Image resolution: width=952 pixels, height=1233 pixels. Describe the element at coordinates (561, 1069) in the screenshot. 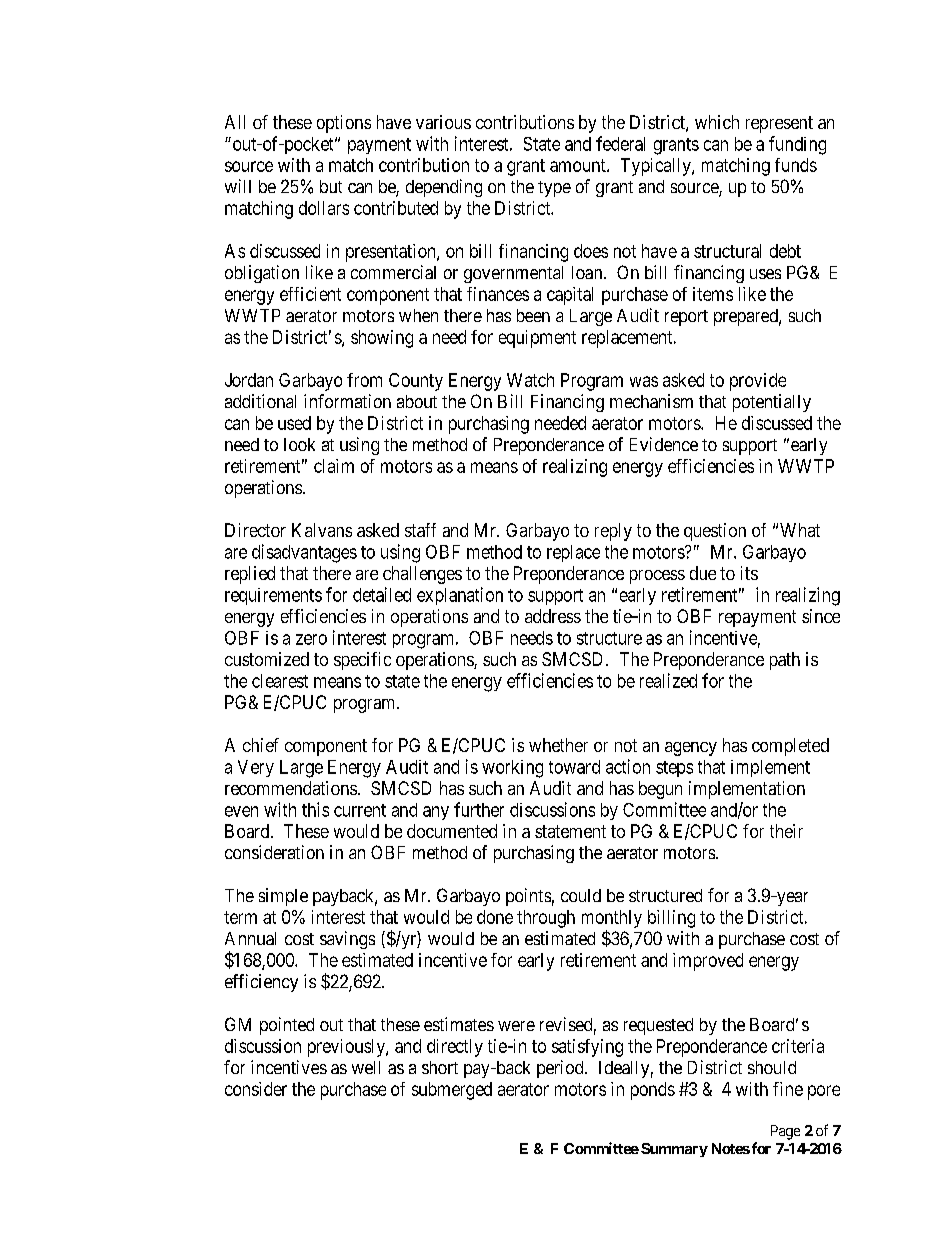

I see `period` at that location.
